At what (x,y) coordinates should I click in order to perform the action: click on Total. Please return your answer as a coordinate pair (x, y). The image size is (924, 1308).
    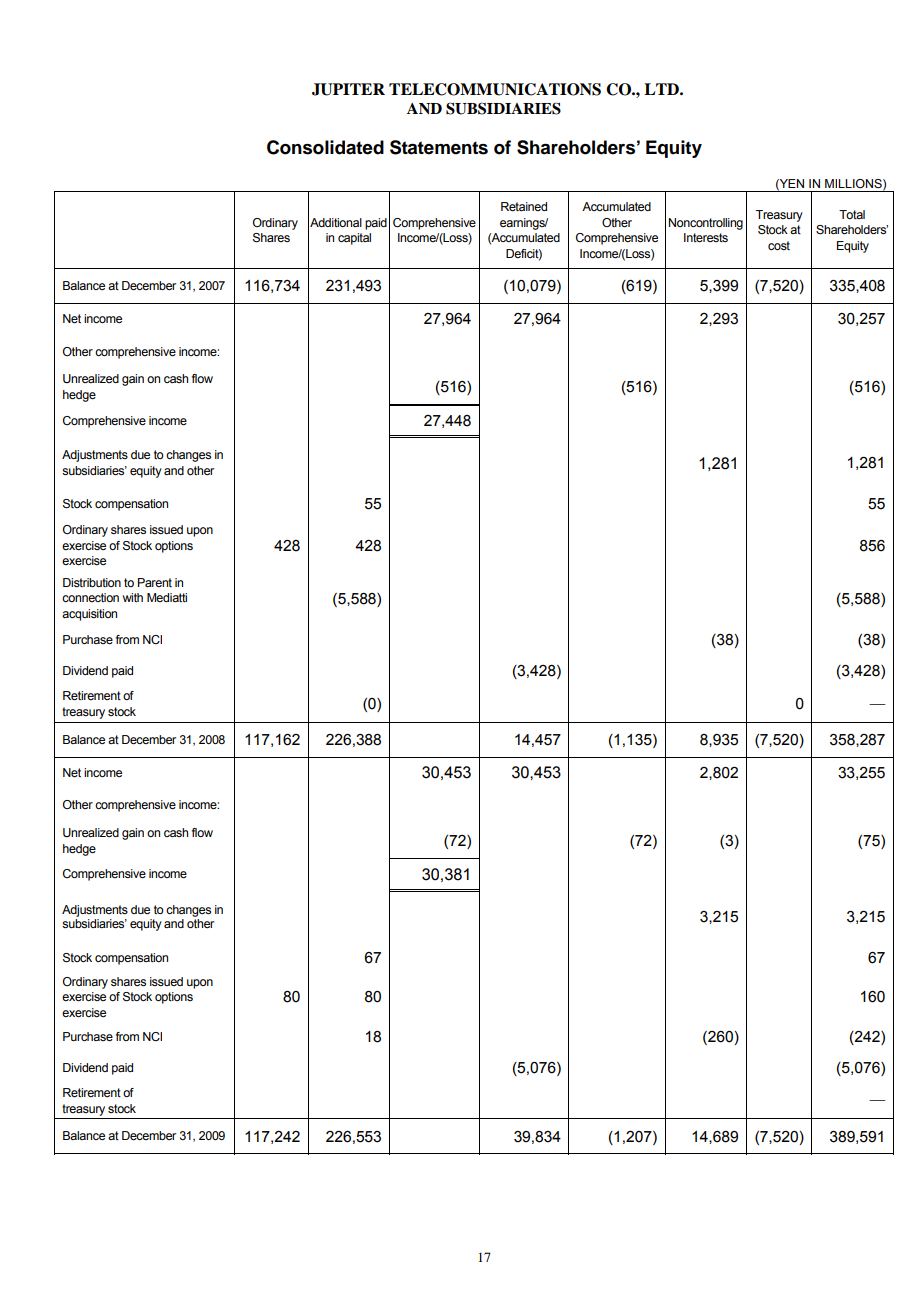
    Looking at the image, I should click on (852, 214).
